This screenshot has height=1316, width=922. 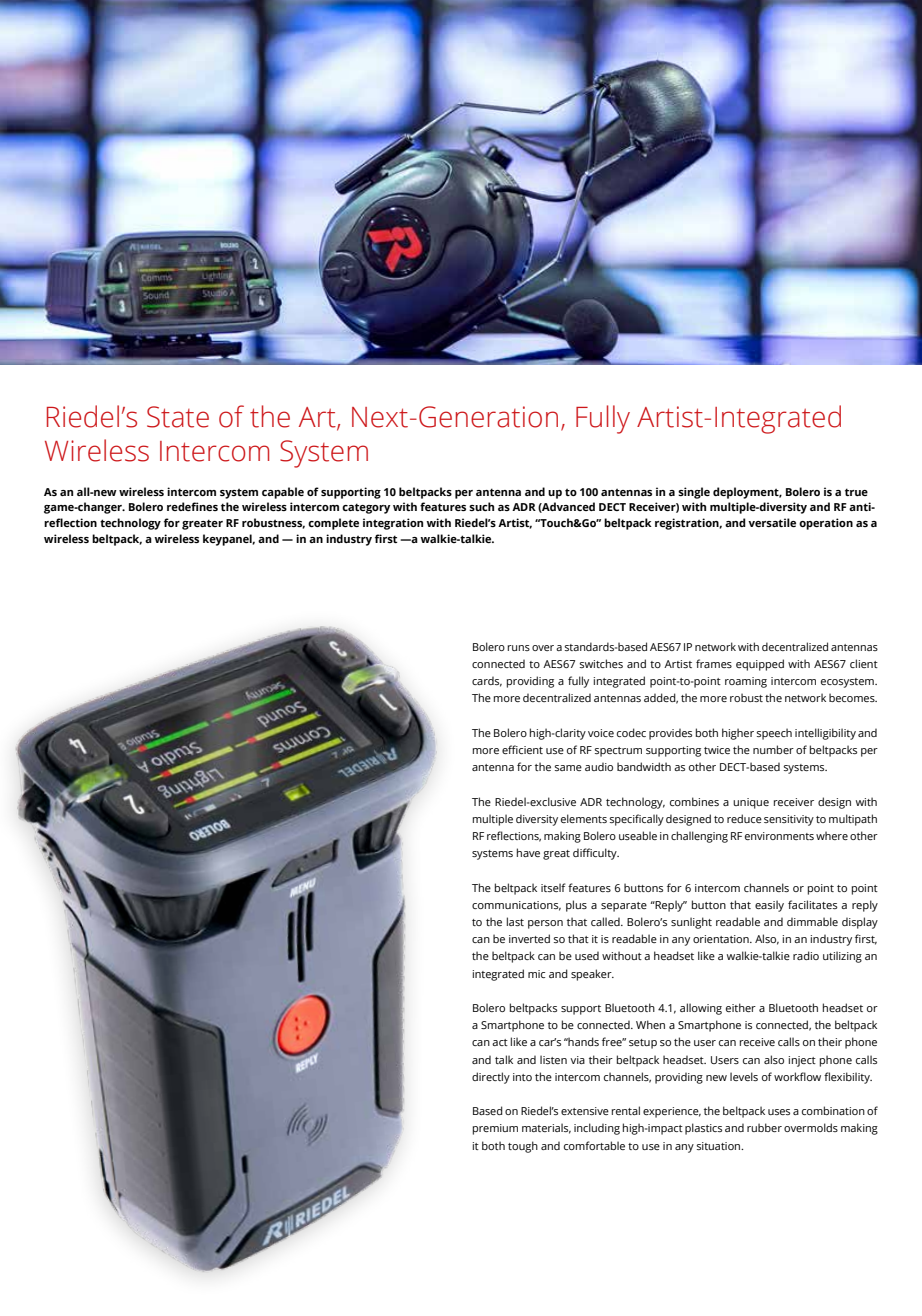 What do you see at coordinates (333, 524) in the screenshot?
I see `complete` at bounding box center [333, 524].
